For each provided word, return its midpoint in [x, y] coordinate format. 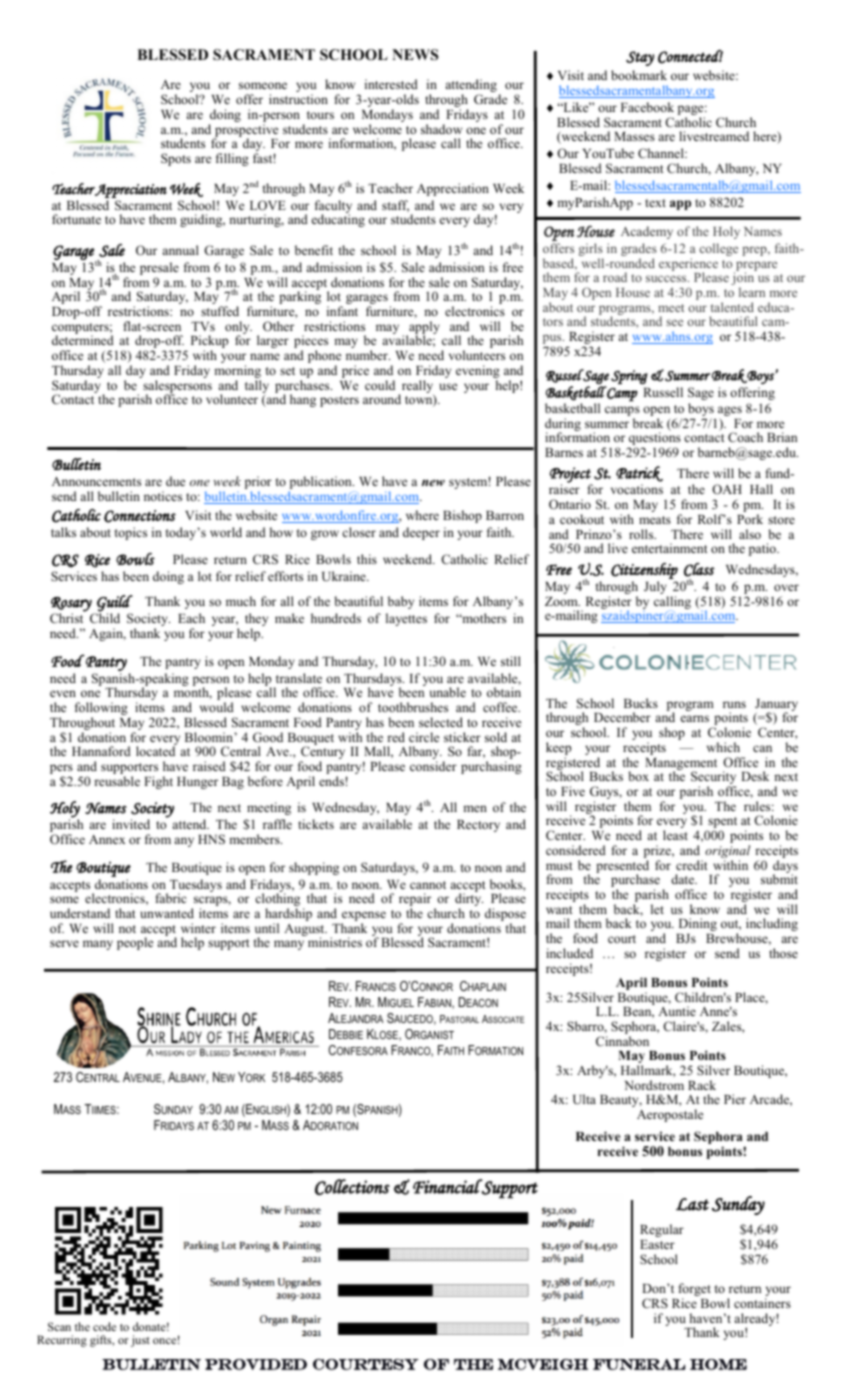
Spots [176, 159]
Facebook [647, 107]
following [101, 710]
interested [391, 84]
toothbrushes [413, 707]
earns [695, 718]
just [140, 1341]
